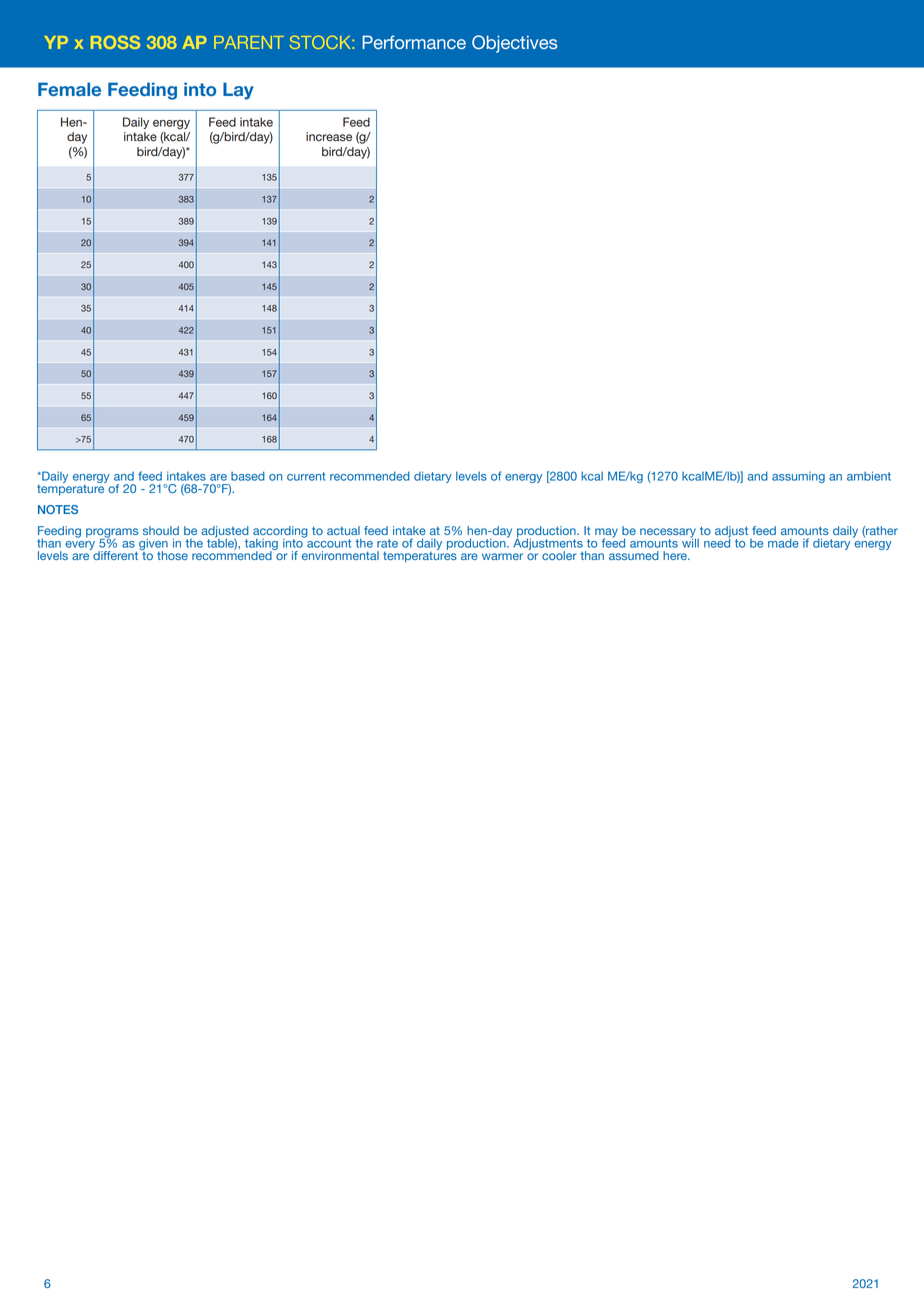 The image size is (924, 1308). I want to click on warmer, so click(502, 556).
